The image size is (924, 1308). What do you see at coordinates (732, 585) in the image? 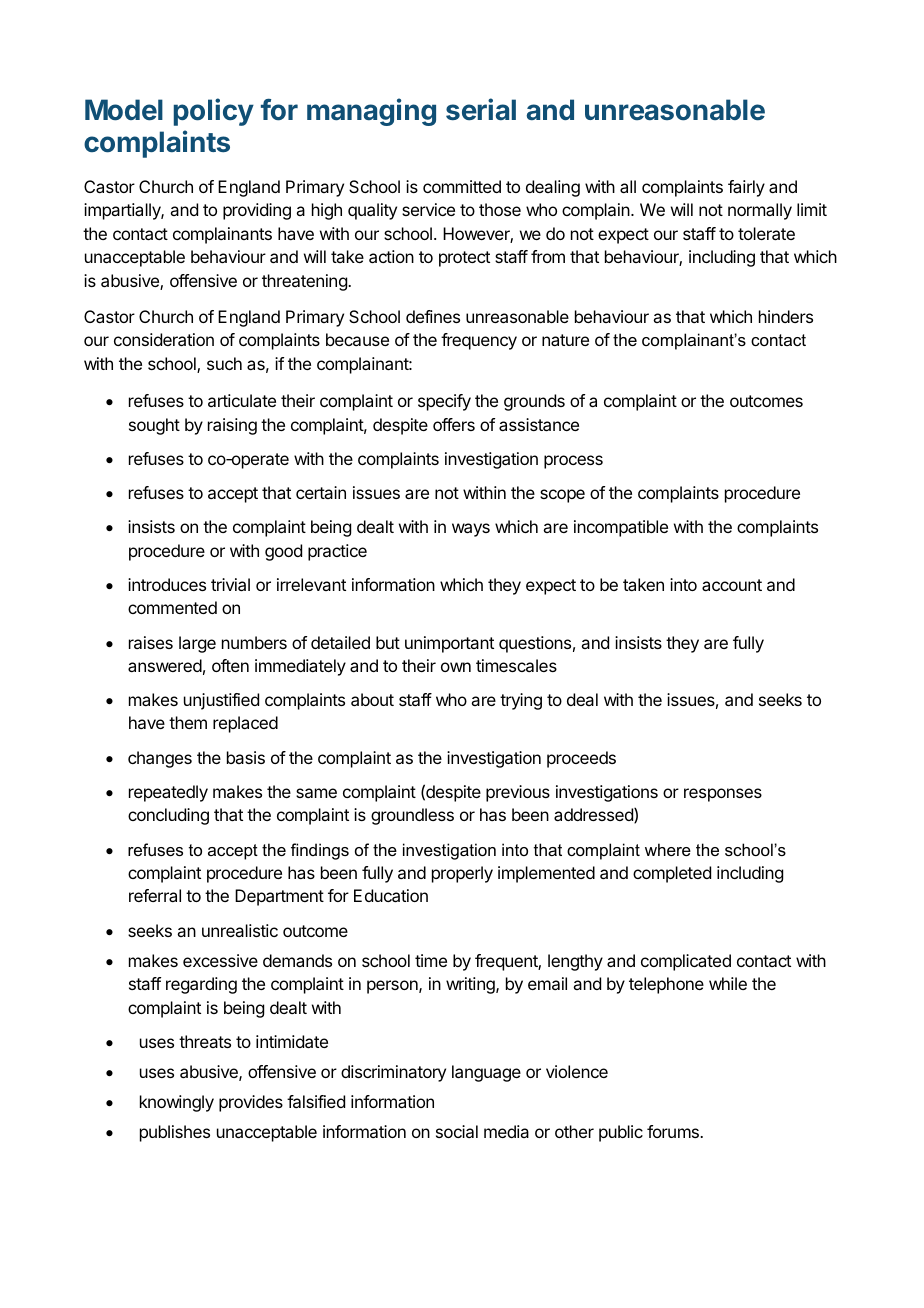
I see `account` at bounding box center [732, 585].
